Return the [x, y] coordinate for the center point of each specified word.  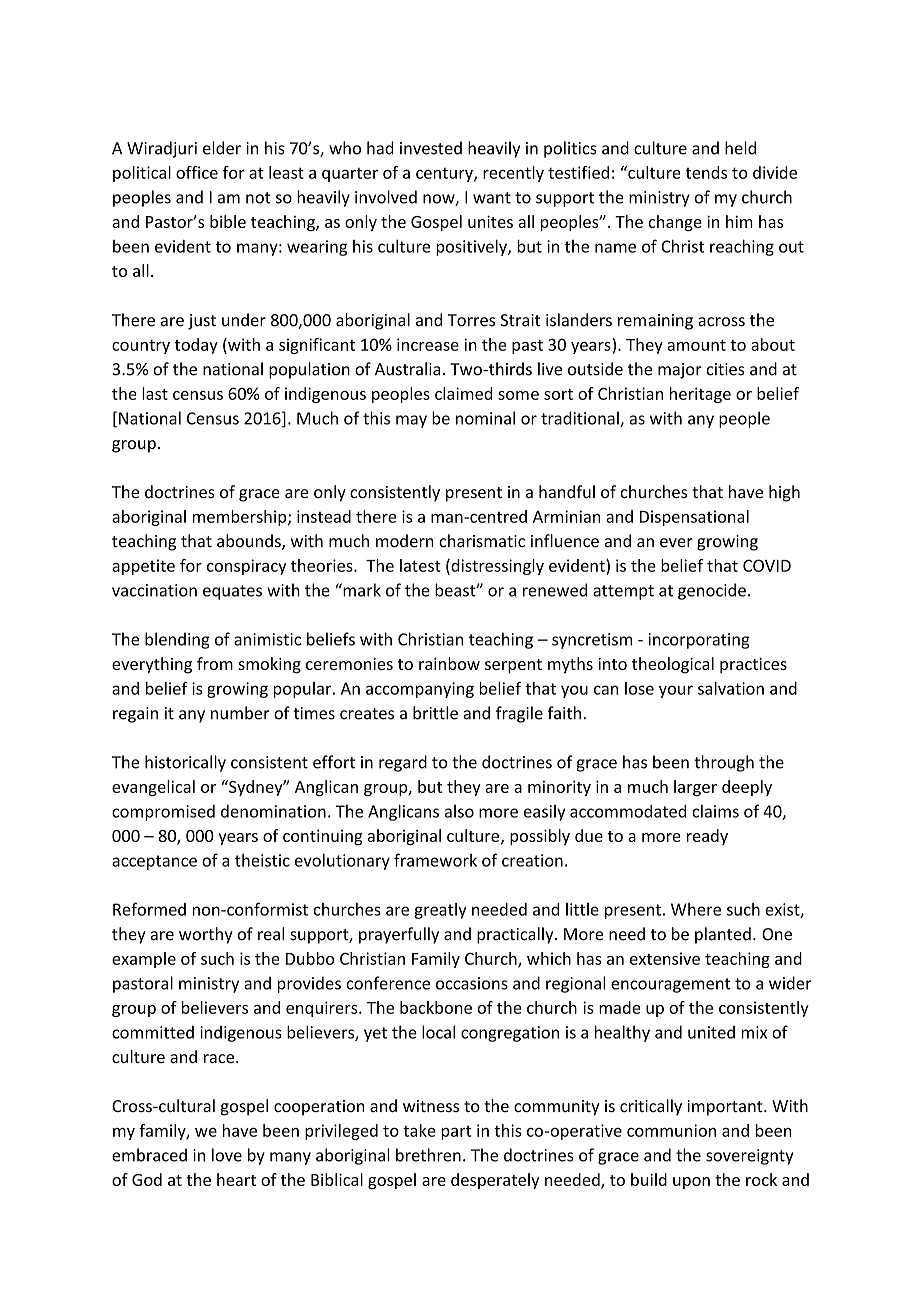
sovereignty [749, 1157]
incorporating [699, 641]
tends [706, 172]
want [492, 198]
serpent [513, 666]
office [197, 172]
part [456, 1132]
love [227, 1155]
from [215, 663]
